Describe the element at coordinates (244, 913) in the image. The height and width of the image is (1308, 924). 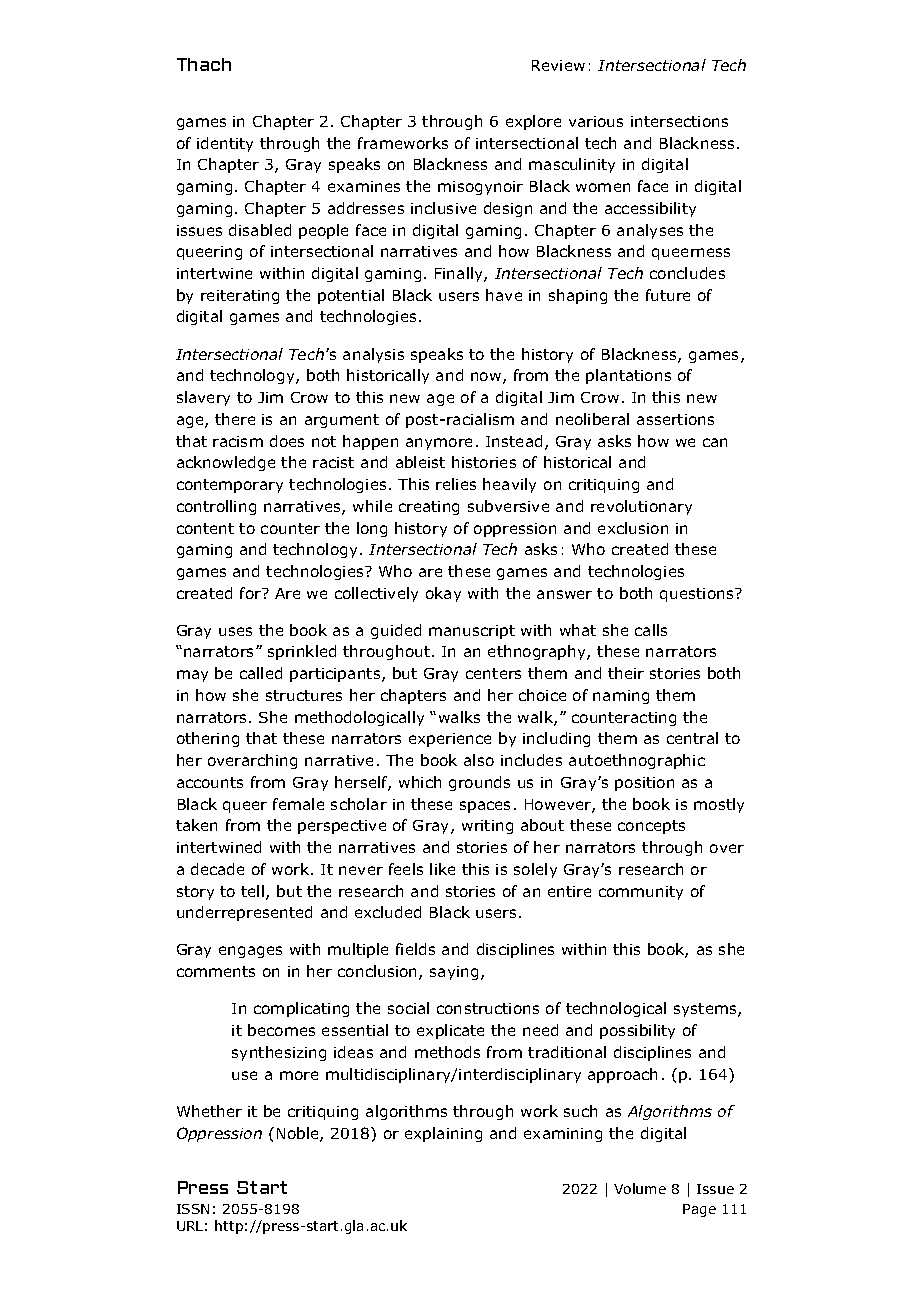
I see `underrepresented` at that location.
